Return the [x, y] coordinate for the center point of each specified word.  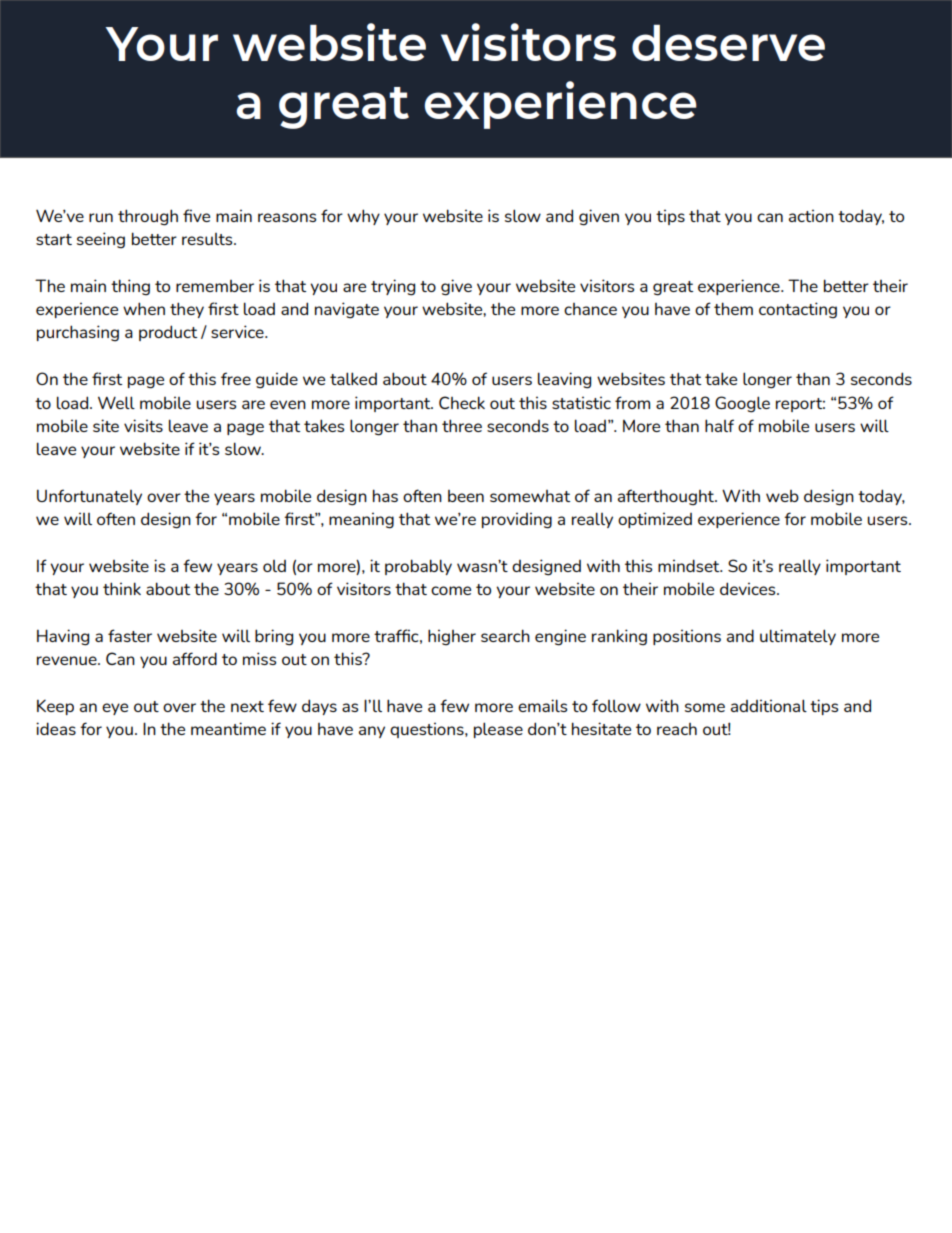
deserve [728, 42]
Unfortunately [89, 497]
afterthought [667, 497]
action [811, 215]
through [148, 217]
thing [130, 287]
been [466, 496]
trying [393, 287]
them [733, 308]
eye [115, 709]
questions [428, 730]
